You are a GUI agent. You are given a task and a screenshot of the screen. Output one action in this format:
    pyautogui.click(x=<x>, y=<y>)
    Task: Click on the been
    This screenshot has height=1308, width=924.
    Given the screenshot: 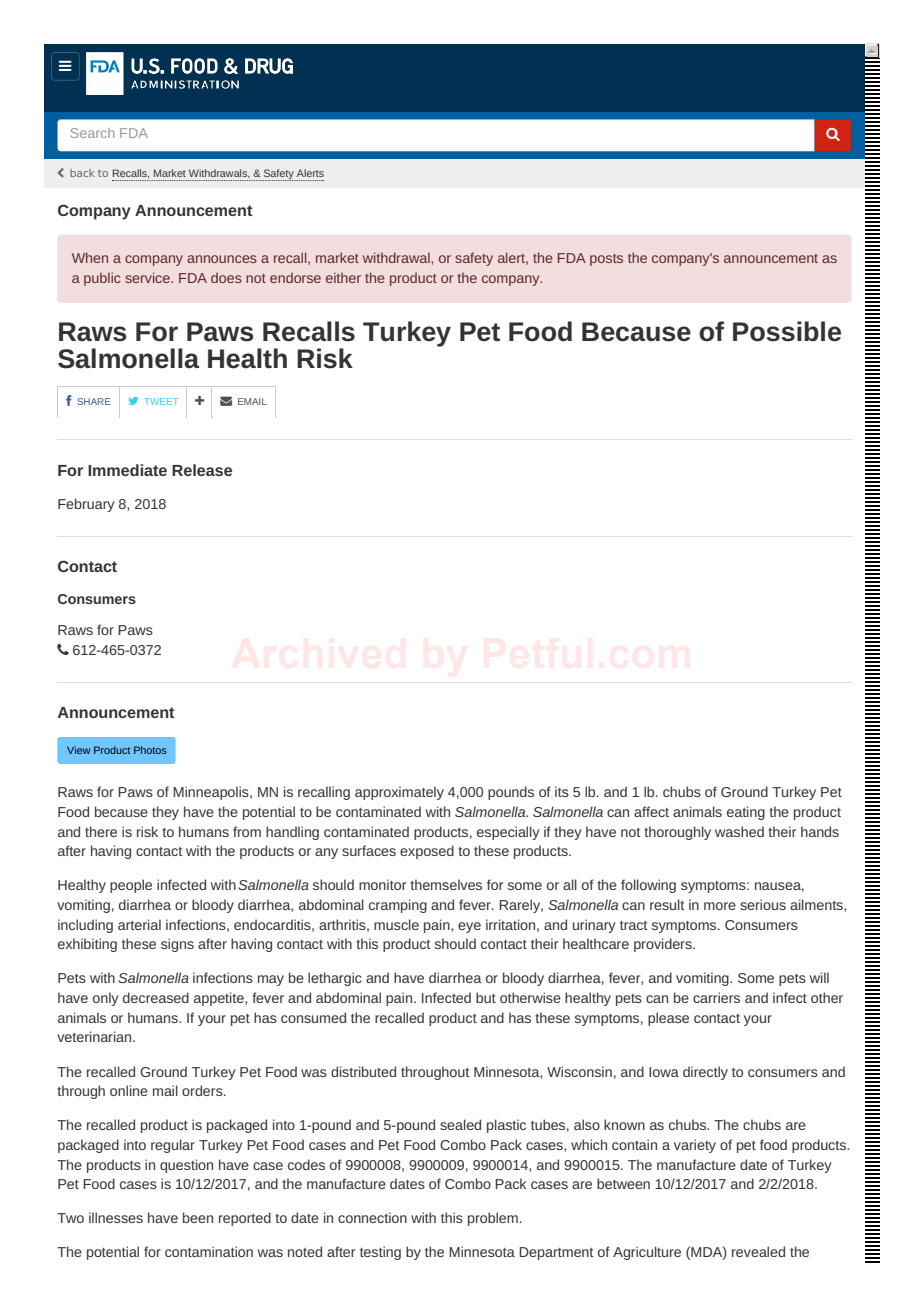 What is the action you would take?
    pyautogui.click(x=198, y=1217)
